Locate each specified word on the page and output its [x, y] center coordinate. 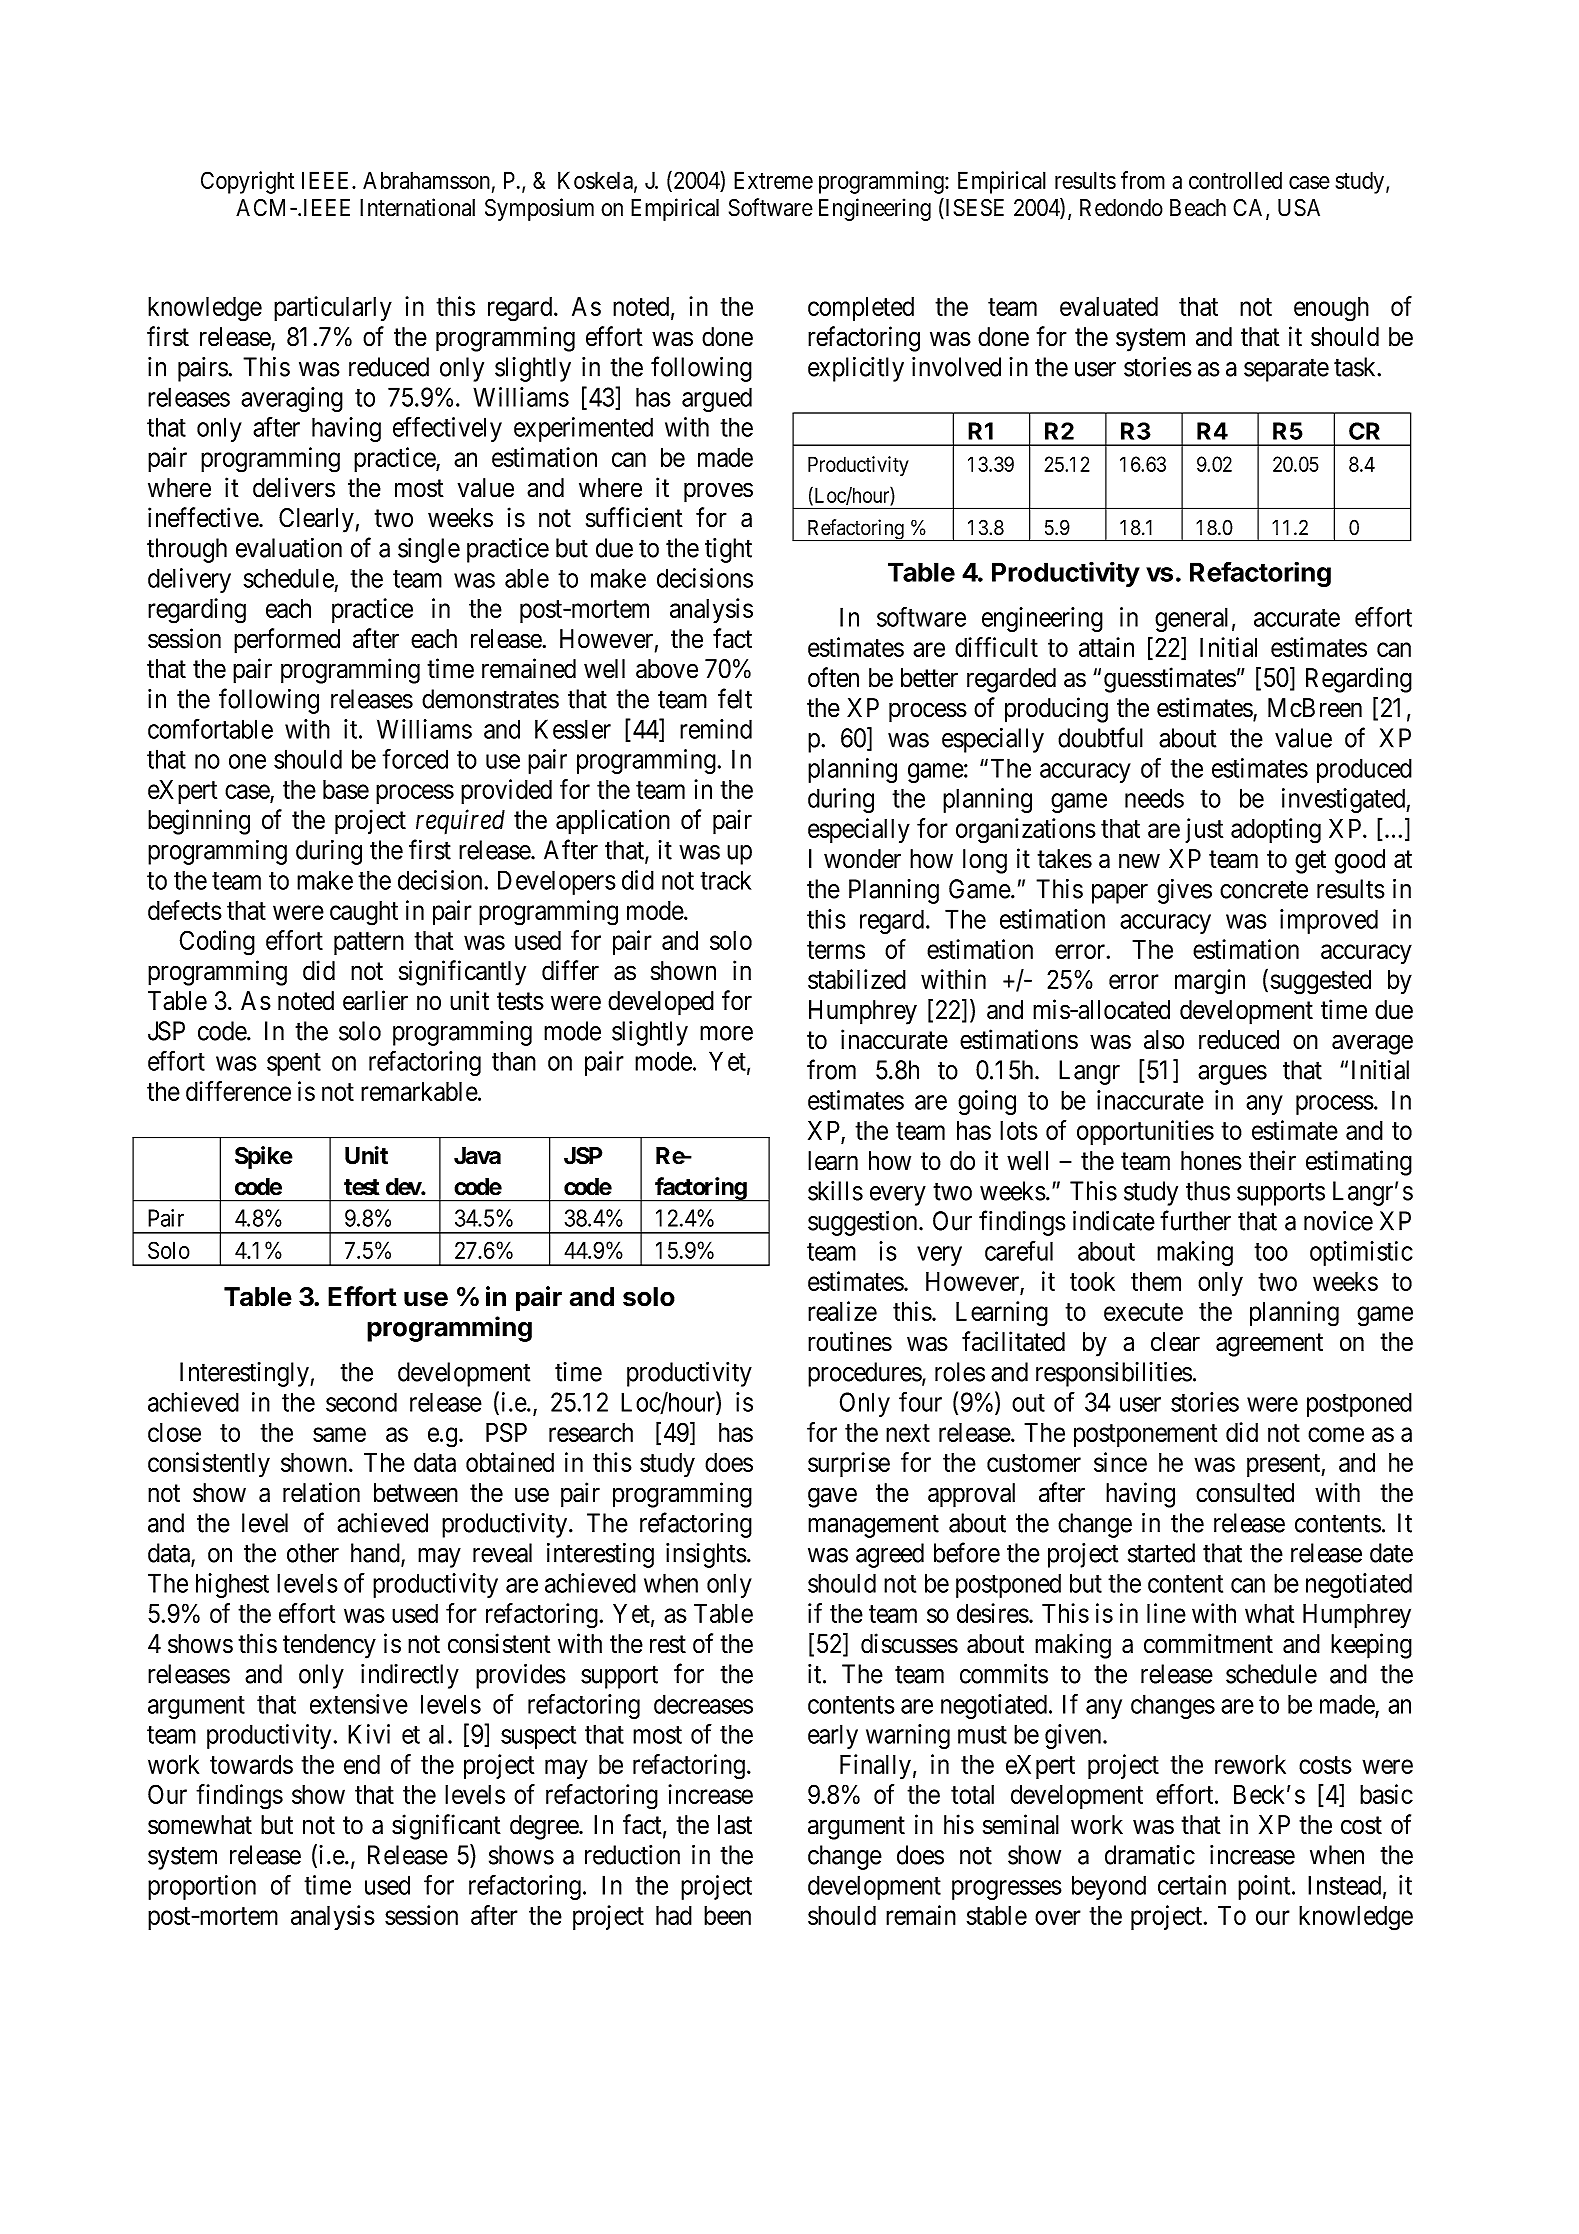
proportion [202, 1887]
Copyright [247, 182]
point [1265, 1887]
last [735, 1825]
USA [1299, 208]
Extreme [773, 180]
